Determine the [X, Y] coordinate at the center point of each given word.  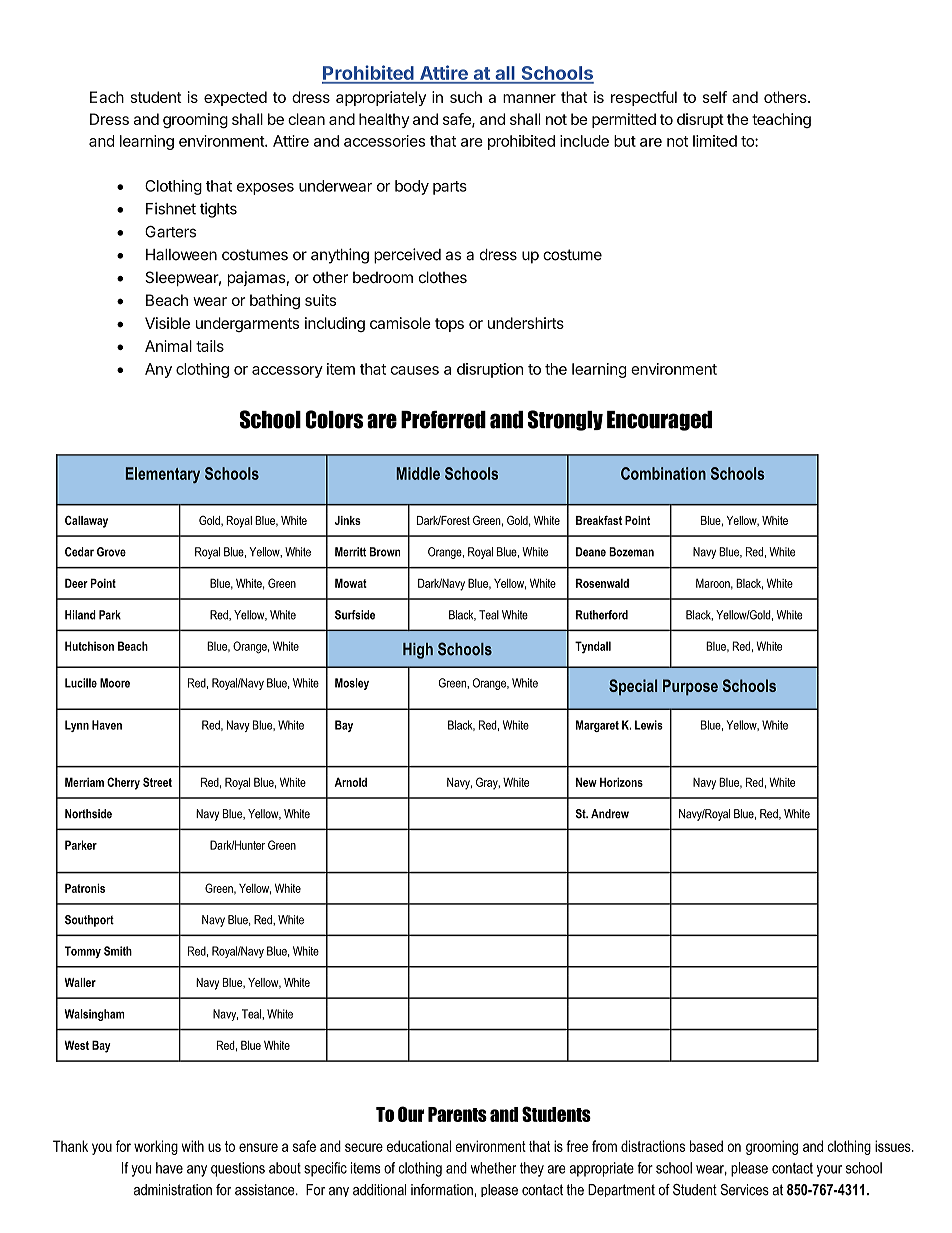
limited [715, 141]
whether [493, 1168]
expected [235, 98]
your [829, 1171]
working [156, 1147]
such [466, 97]
